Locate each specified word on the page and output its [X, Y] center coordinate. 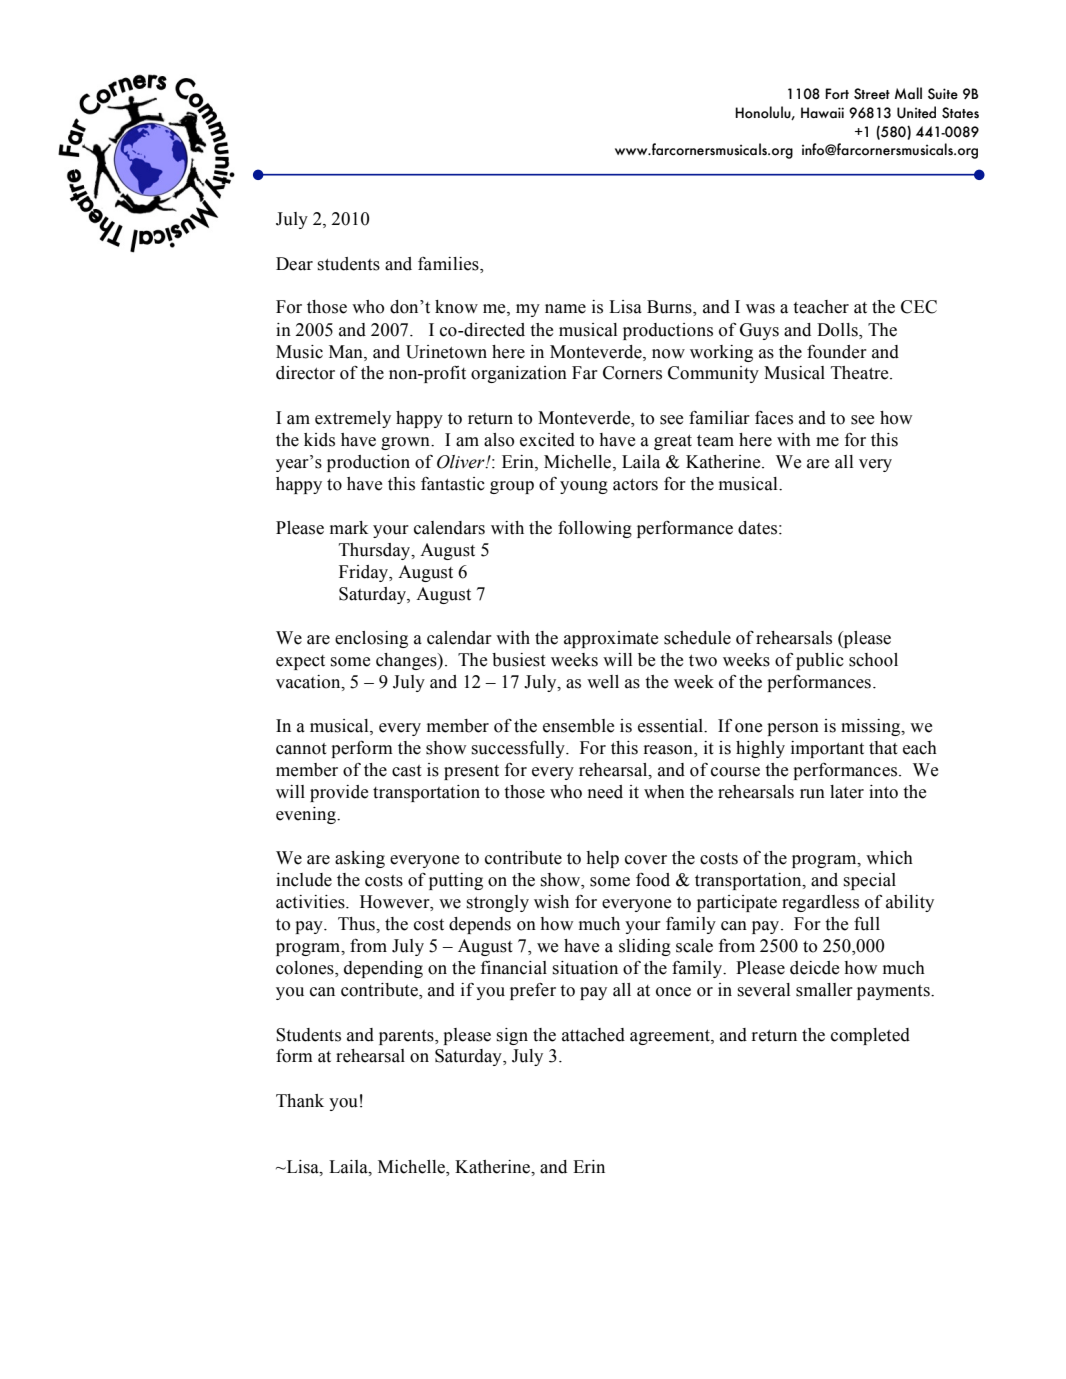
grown [406, 443]
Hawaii [822, 112]
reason [669, 751]
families [449, 264]
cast [407, 771]
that [883, 748]
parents [407, 1037]
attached [593, 1035]
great [673, 442]
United [916, 112]
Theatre [861, 373]
